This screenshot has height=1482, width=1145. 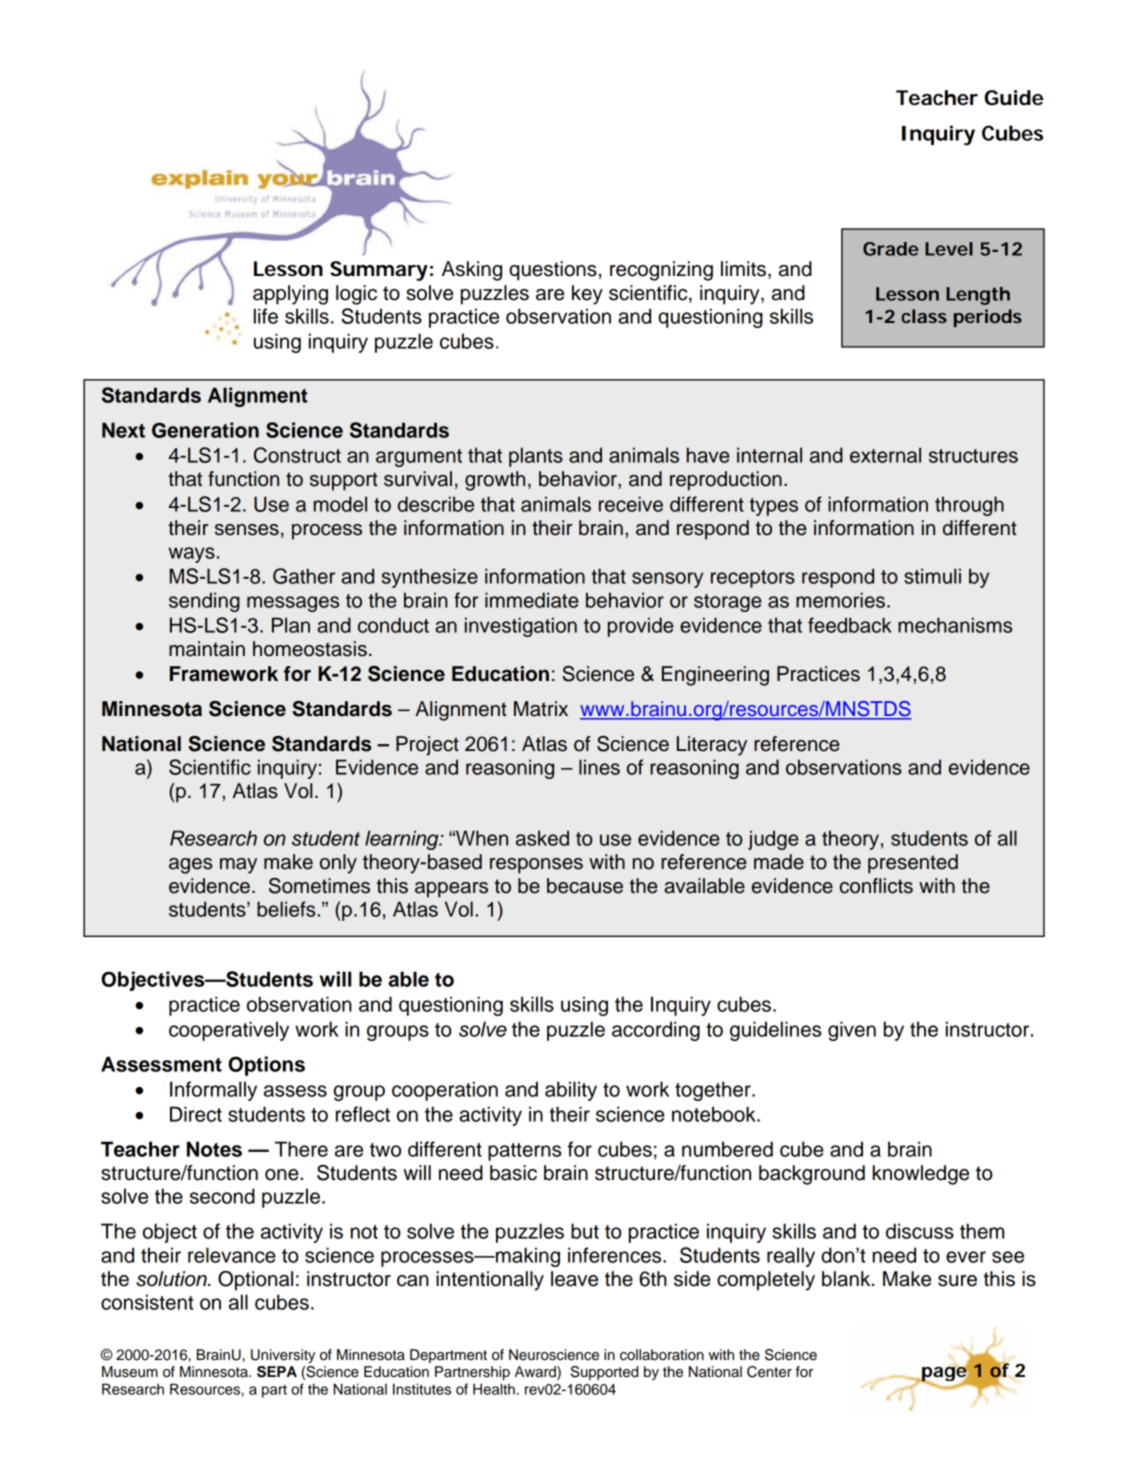 What do you see at coordinates (553, 271) in the screenshot?
I see `questions` at bounding box center [553, 271].
